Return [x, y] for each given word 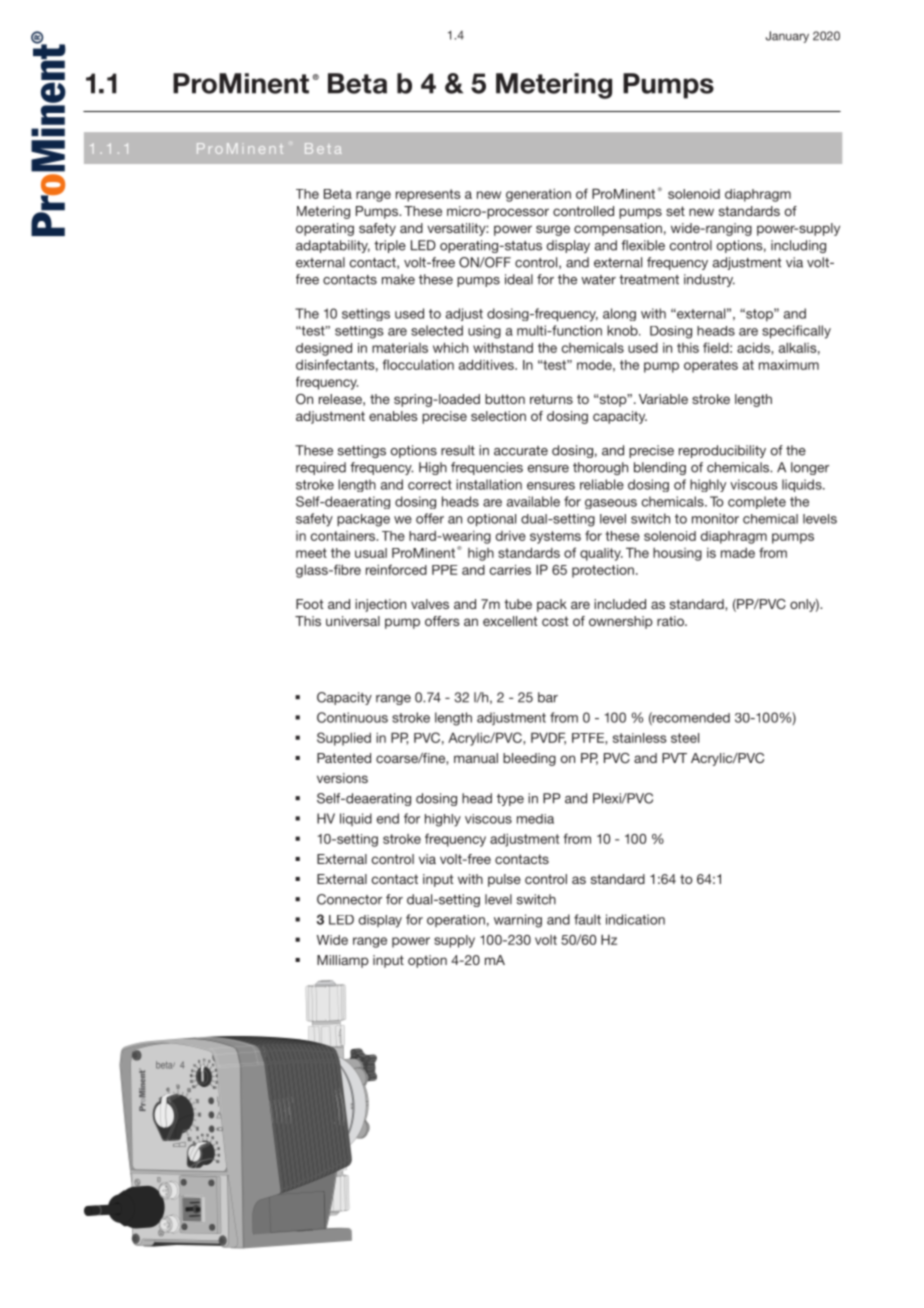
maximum [789, 365]
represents [428, 195]
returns [551, 399]
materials [400, 347]
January [787, 37]
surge [553, 230]
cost [555, 621]
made [738, 553]
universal [353, 621]
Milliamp [343, 961]
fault [587, 919]
